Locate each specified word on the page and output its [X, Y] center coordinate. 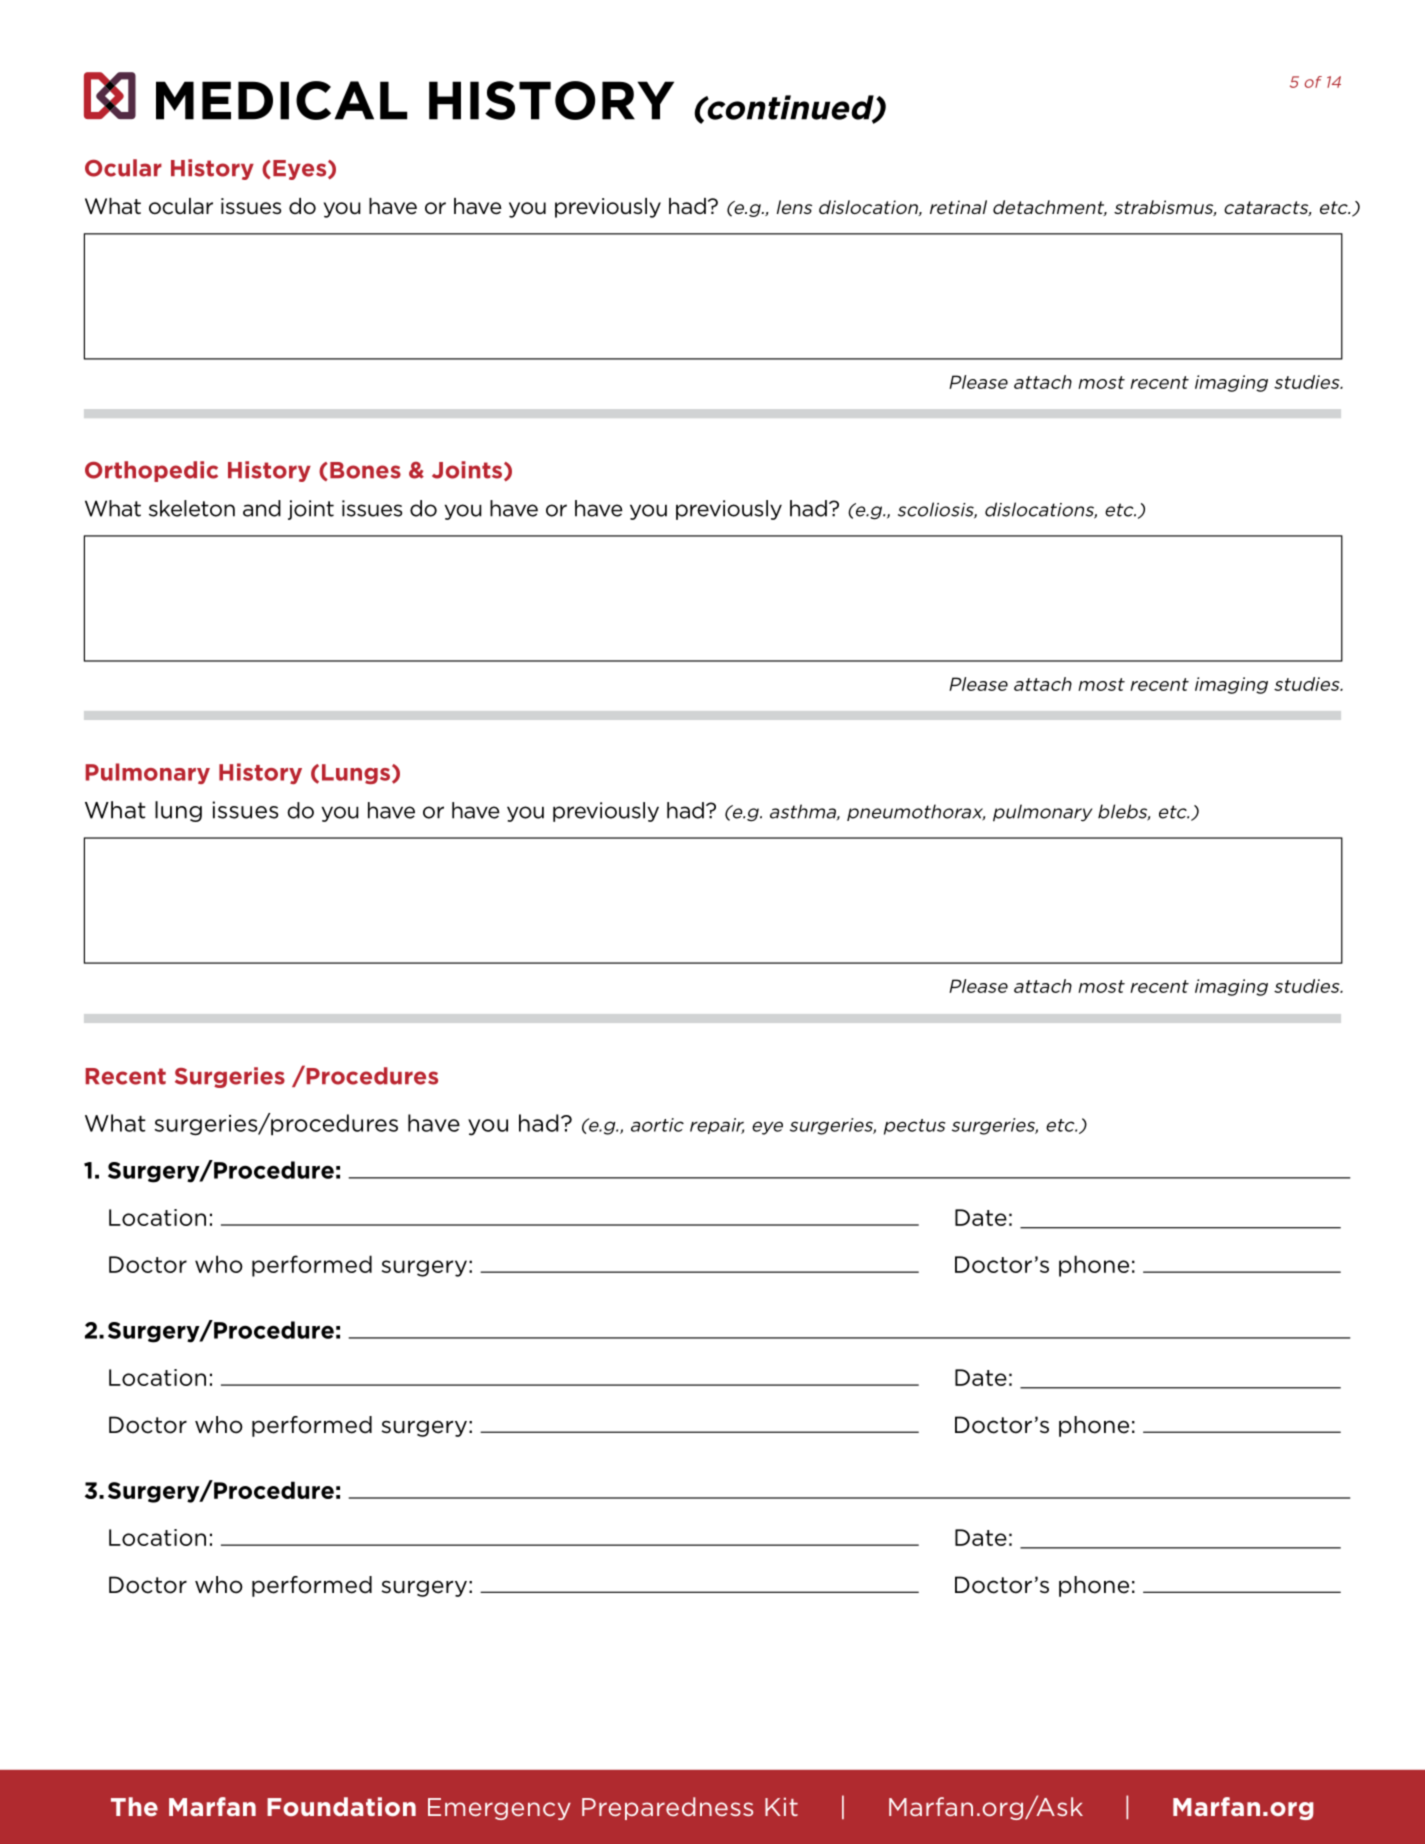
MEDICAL [281, 100]
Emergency [499, 1809]
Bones [365, 470]
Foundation [341, 1806]
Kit [781, 1806]
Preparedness [667, 1808]
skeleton [192, 508]
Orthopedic [151, 471]
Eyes [301, 170]
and [262, 508]
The [134, 1806]
